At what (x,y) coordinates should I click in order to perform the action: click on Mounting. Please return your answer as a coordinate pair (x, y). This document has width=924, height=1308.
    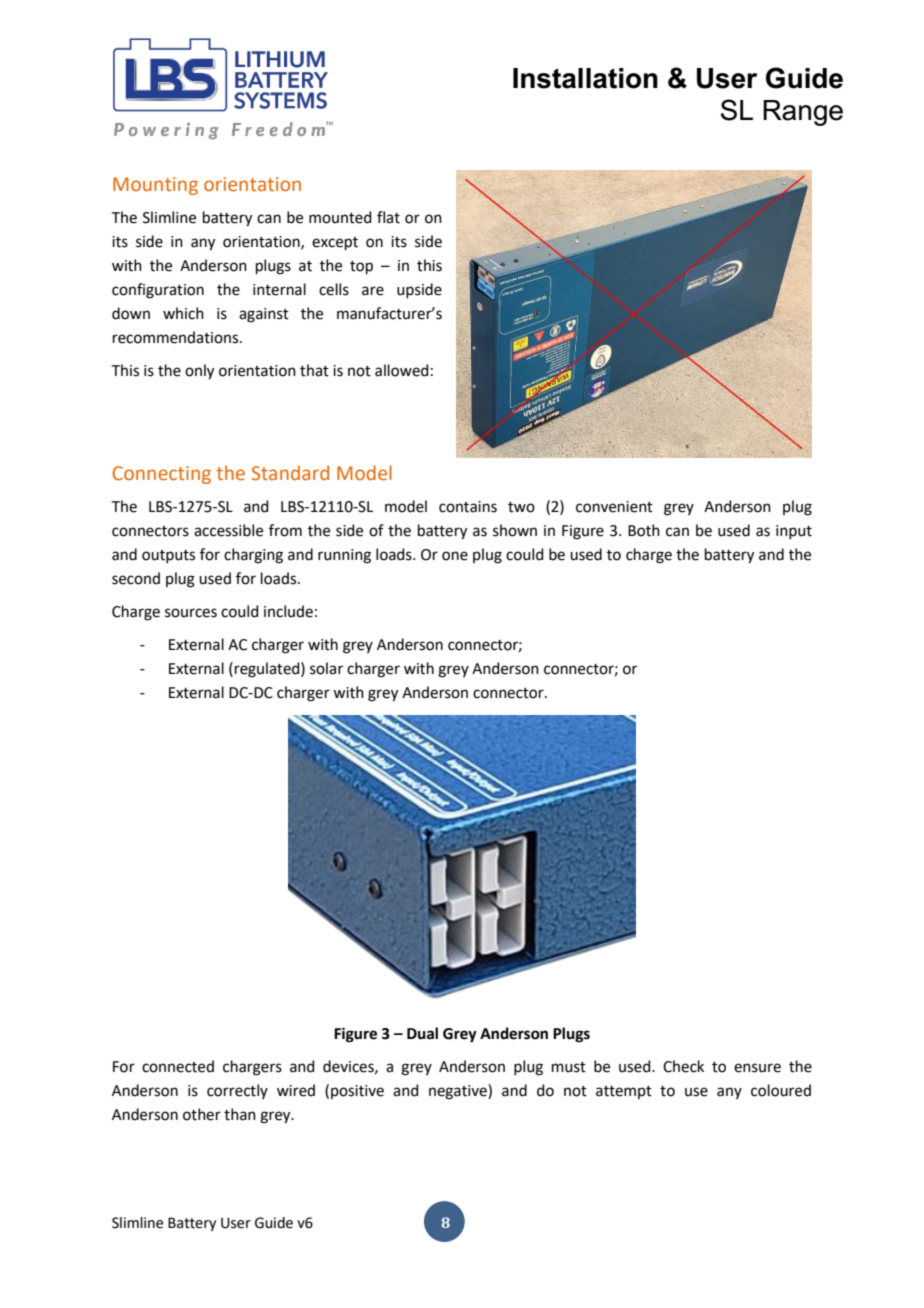
    Looking at the image, I should click on (155, 186).
